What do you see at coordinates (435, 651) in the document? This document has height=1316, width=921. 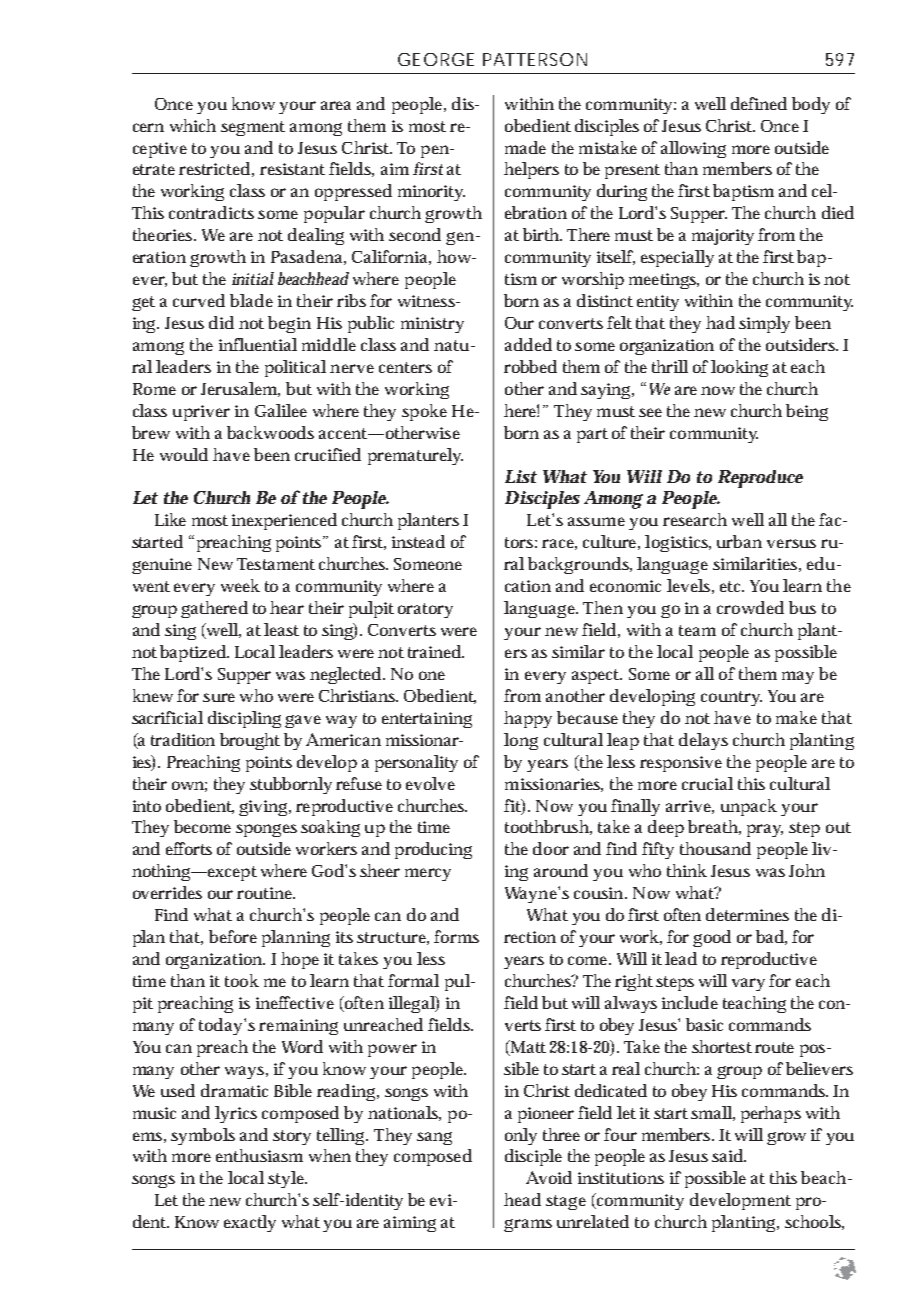 I see `trained` at bounding box center [435, 651].
